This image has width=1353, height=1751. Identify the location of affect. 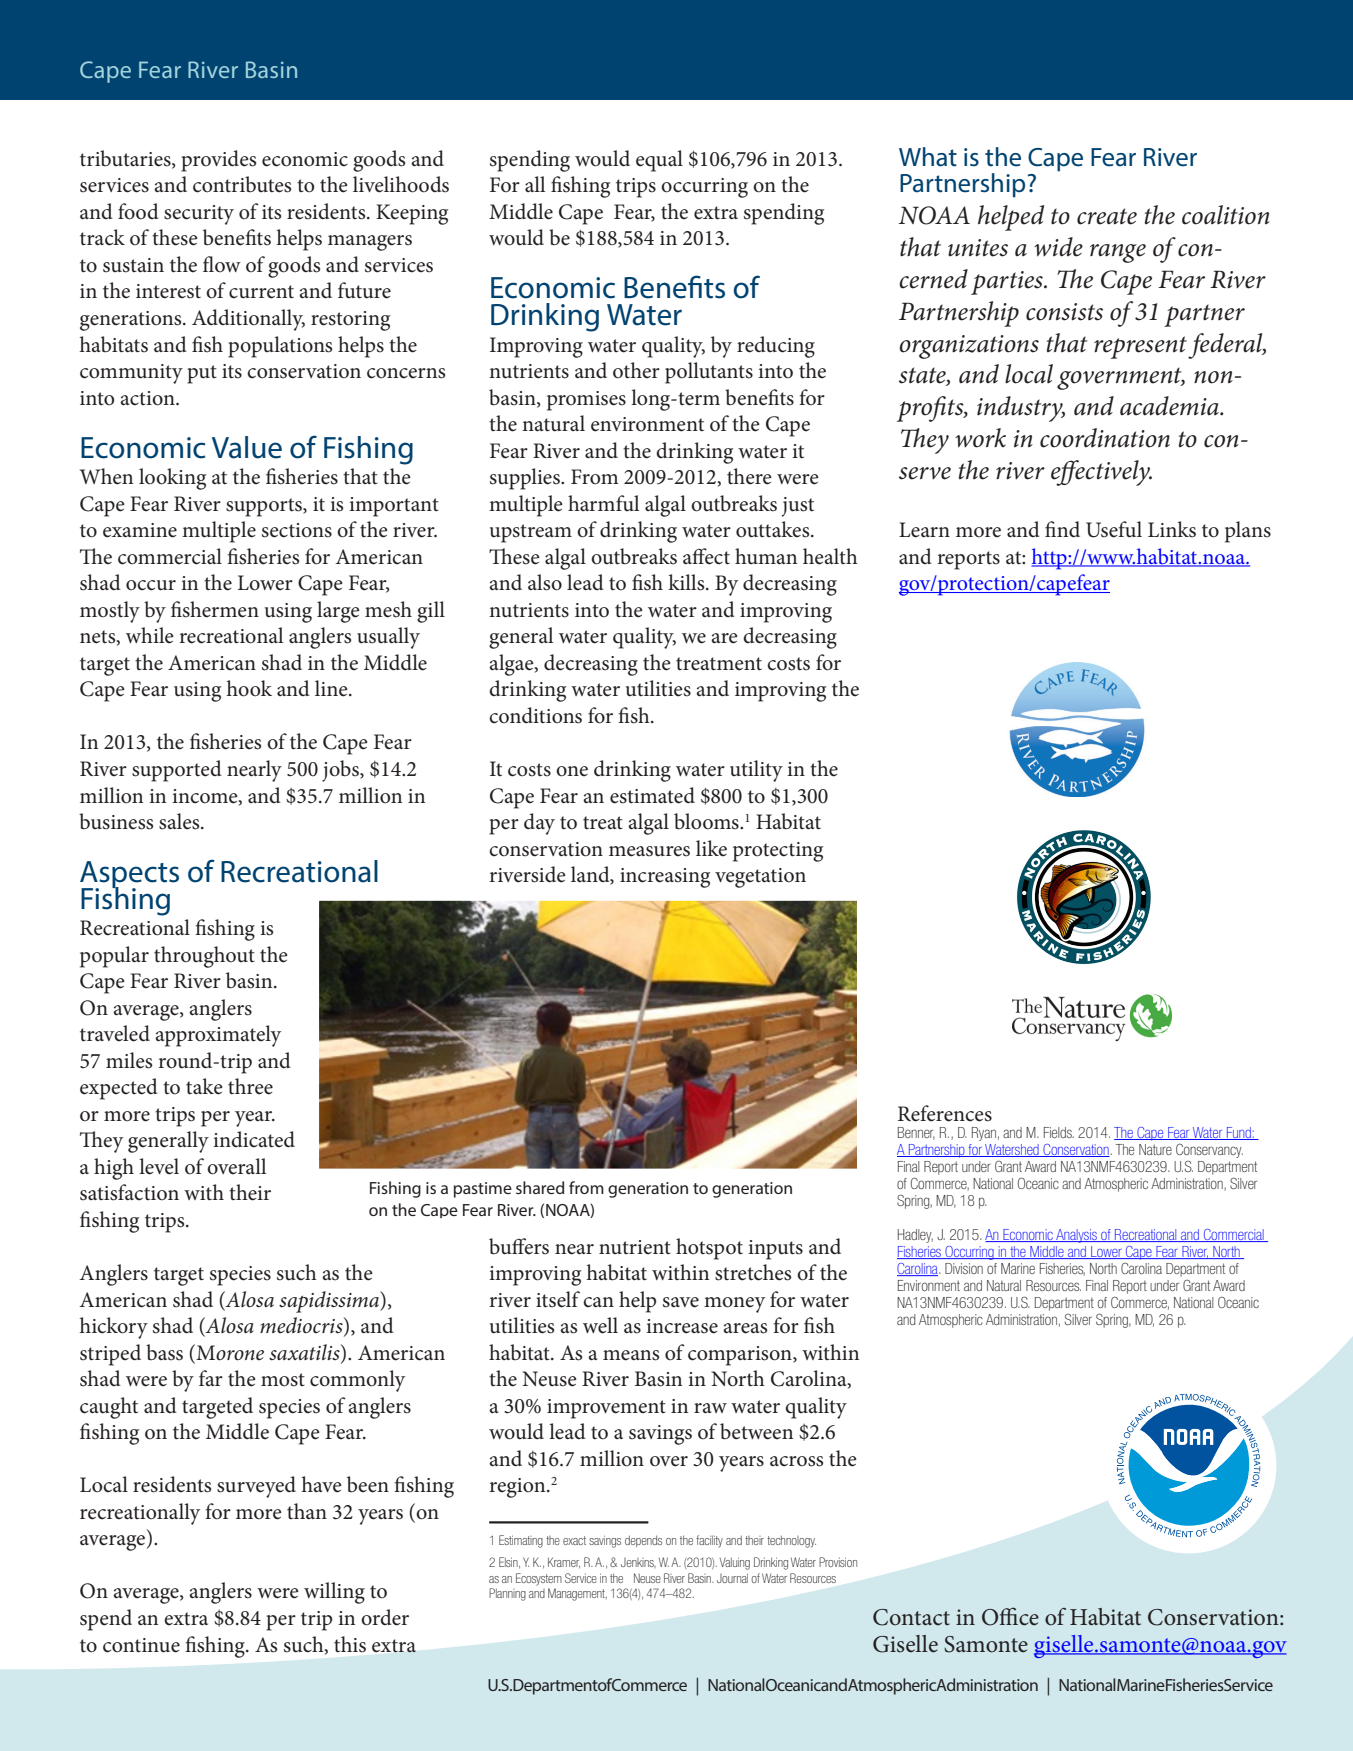
(706, 556).
